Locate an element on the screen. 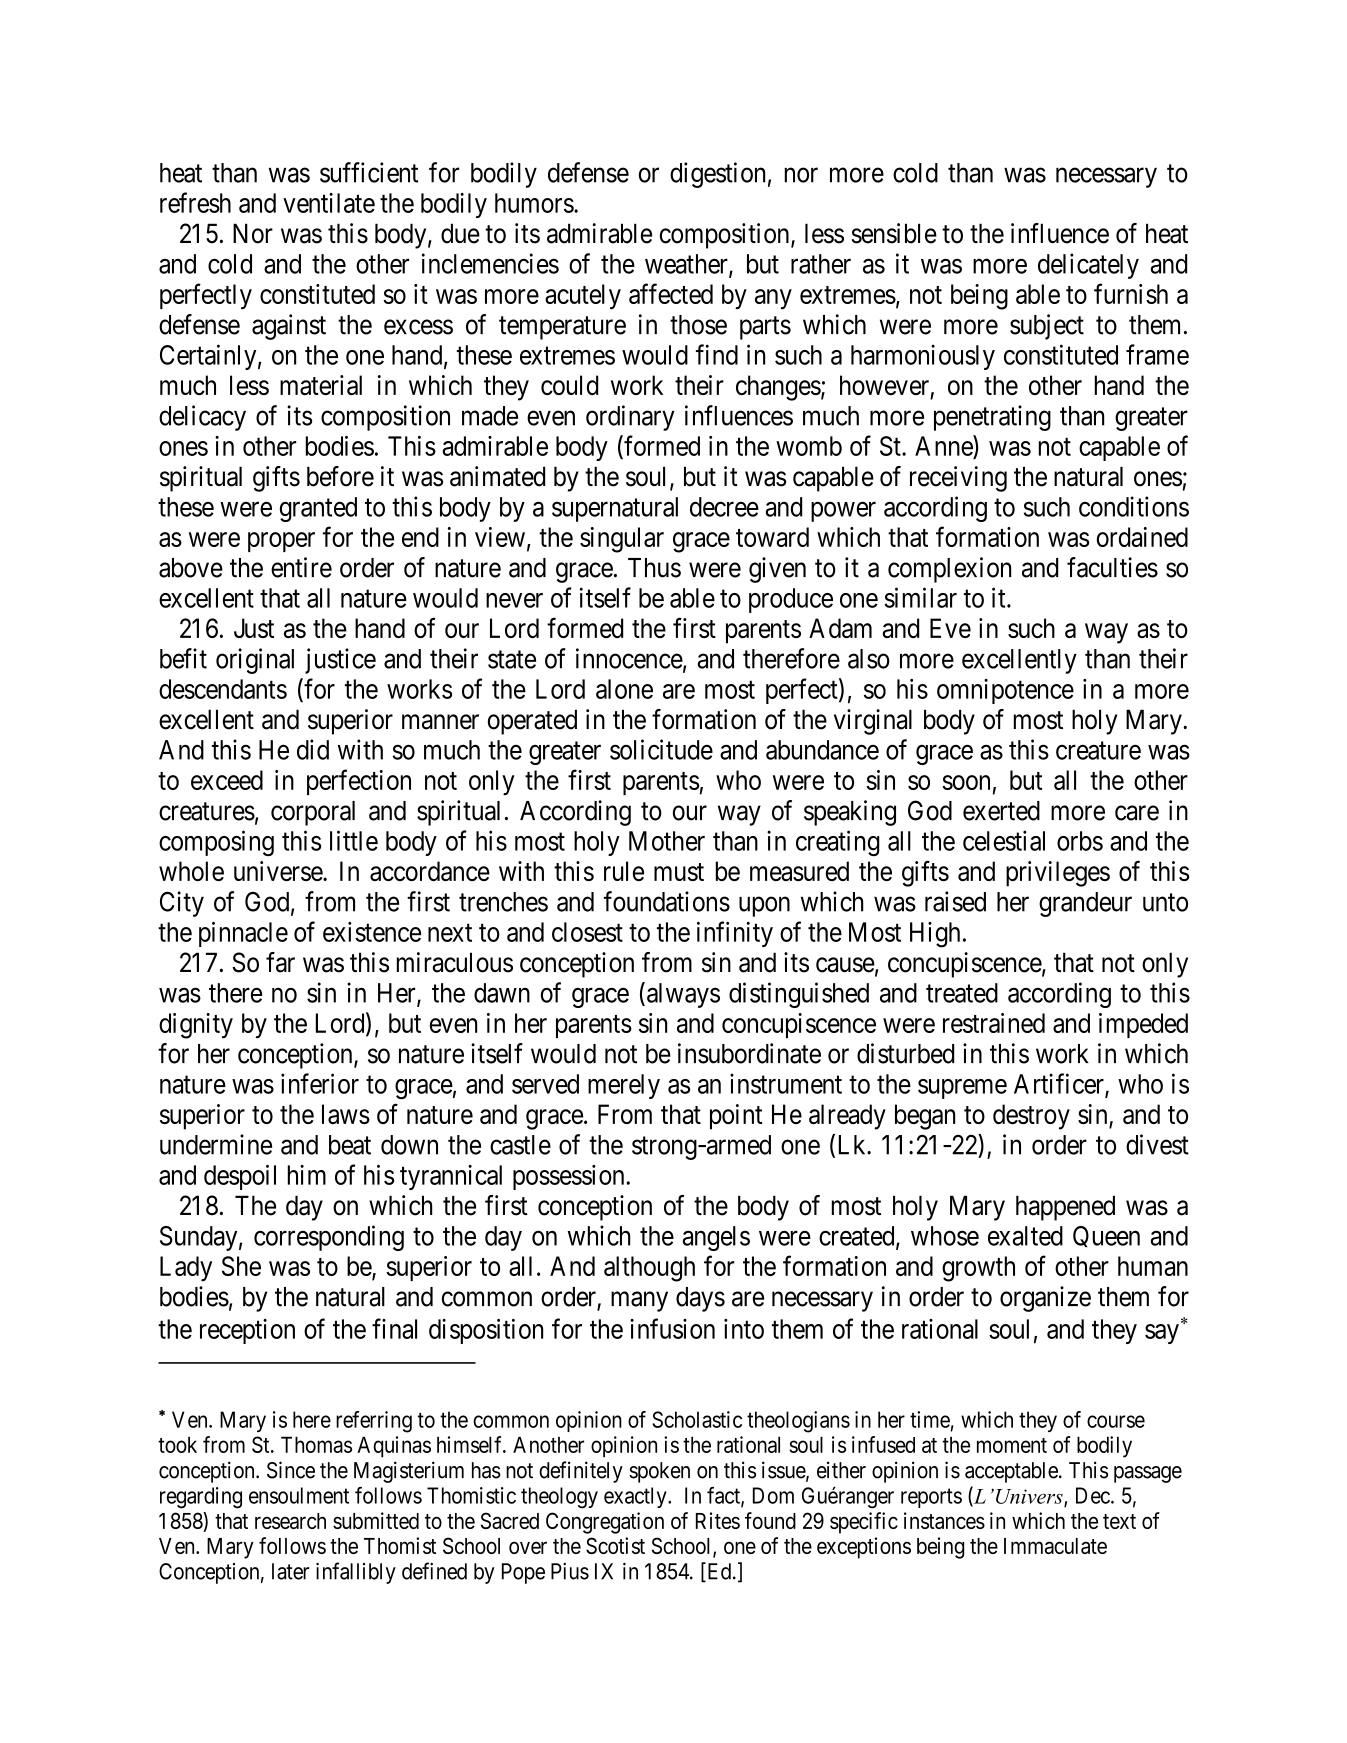 This screenshot has height=1743, width=1347. delicately is located at coordinates (1088, 266).
